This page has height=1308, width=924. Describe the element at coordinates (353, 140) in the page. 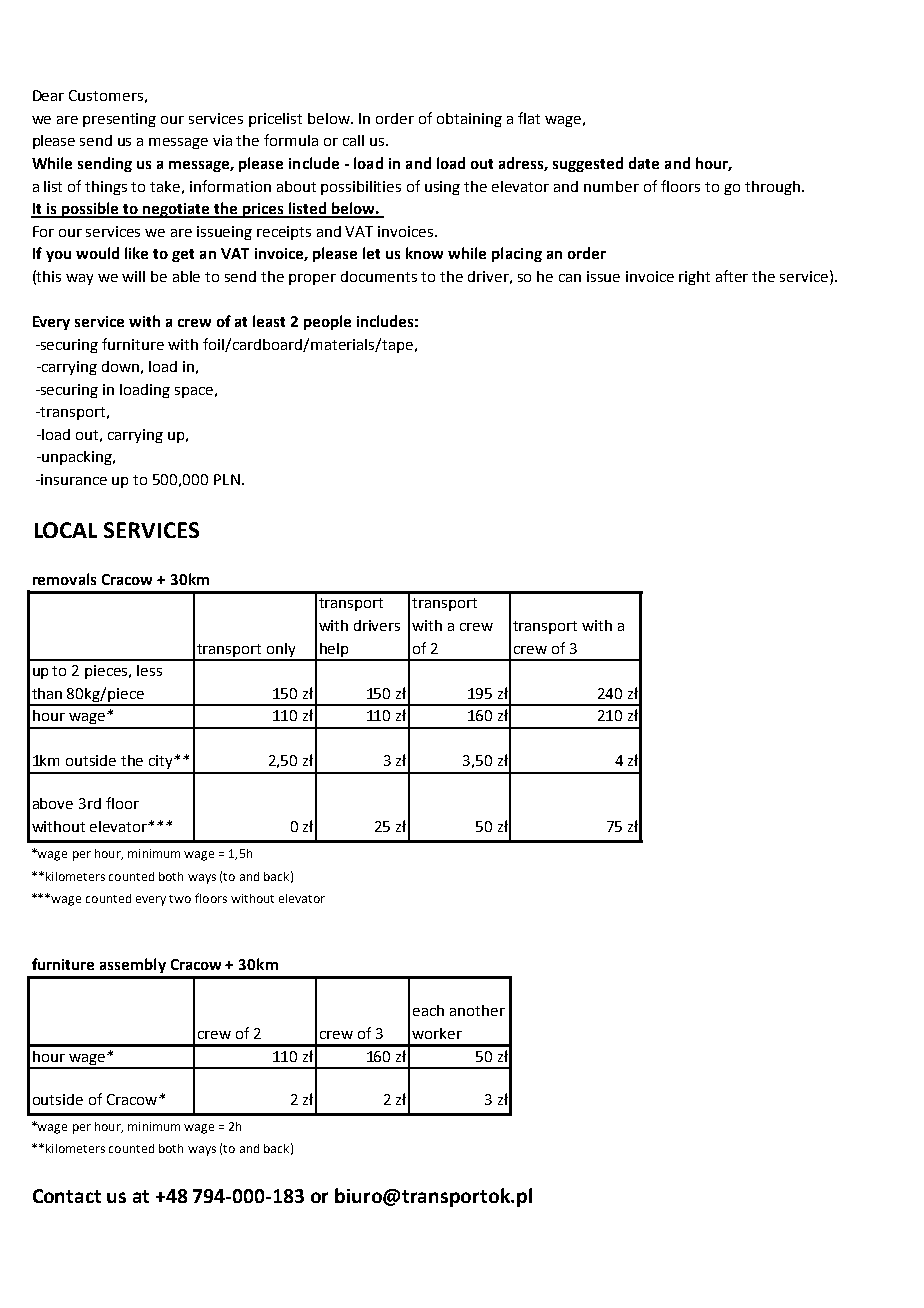

I see `call` at that location.
